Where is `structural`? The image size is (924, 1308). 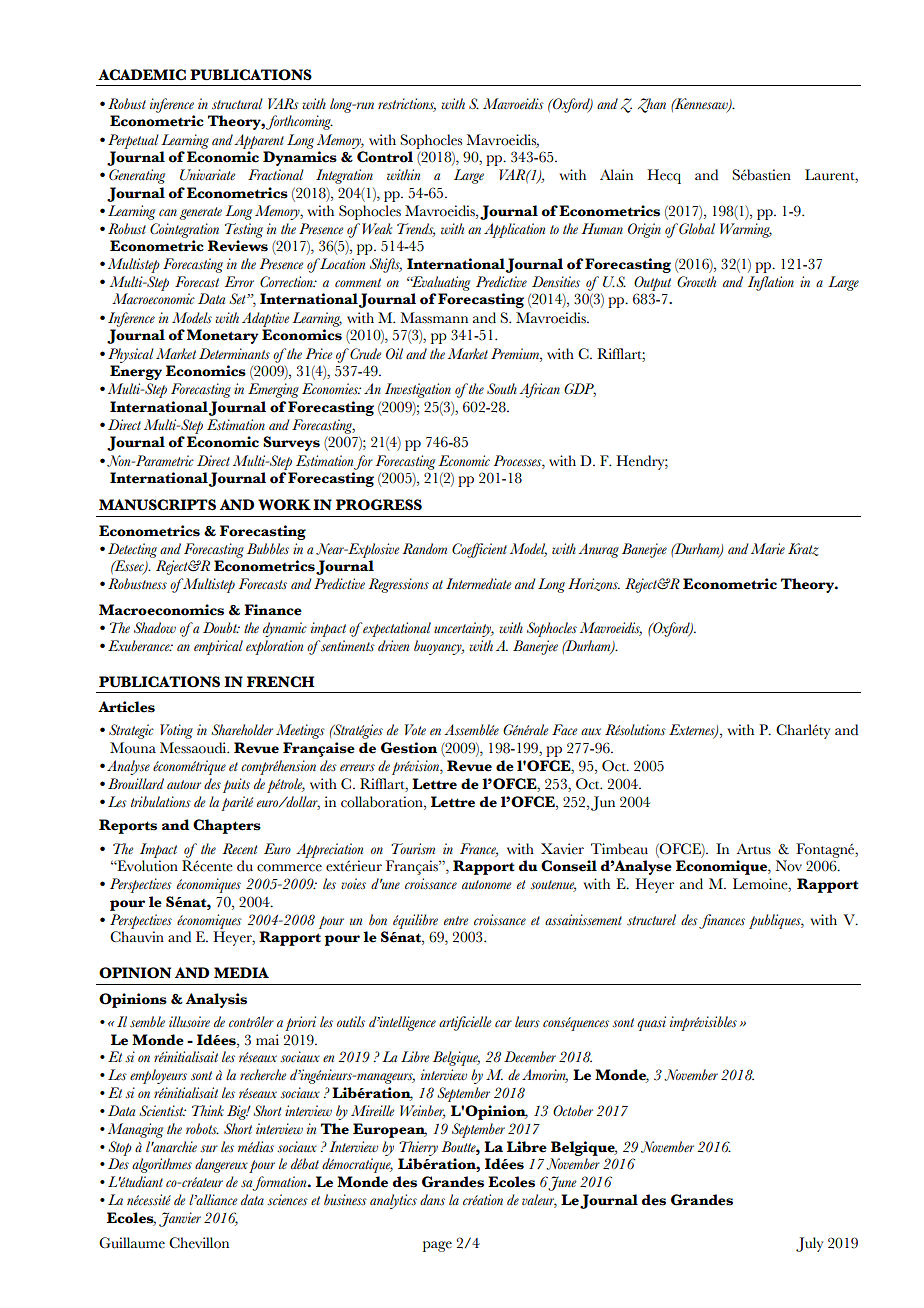
structural is located at coordinates (237, 104).
